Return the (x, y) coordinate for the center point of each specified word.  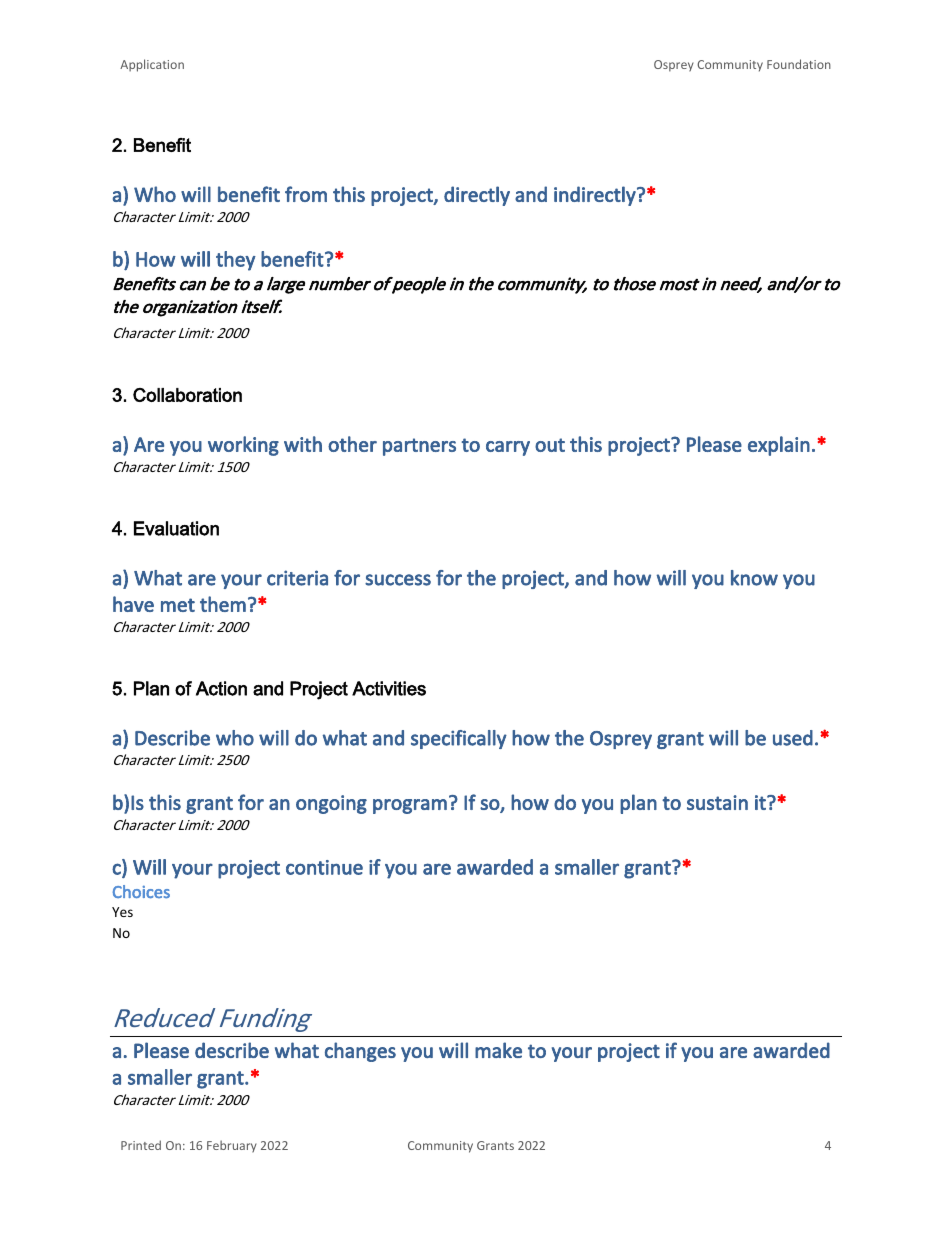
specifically (459, 739)
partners (419, 447)
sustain (717, 802)
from (306, 194)
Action (221, 688)
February (232, 1146)
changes (360, 1052)
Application (152, 65)
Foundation (799, 64)
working (243, 446)
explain (779, 446)
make (498, 1050)
